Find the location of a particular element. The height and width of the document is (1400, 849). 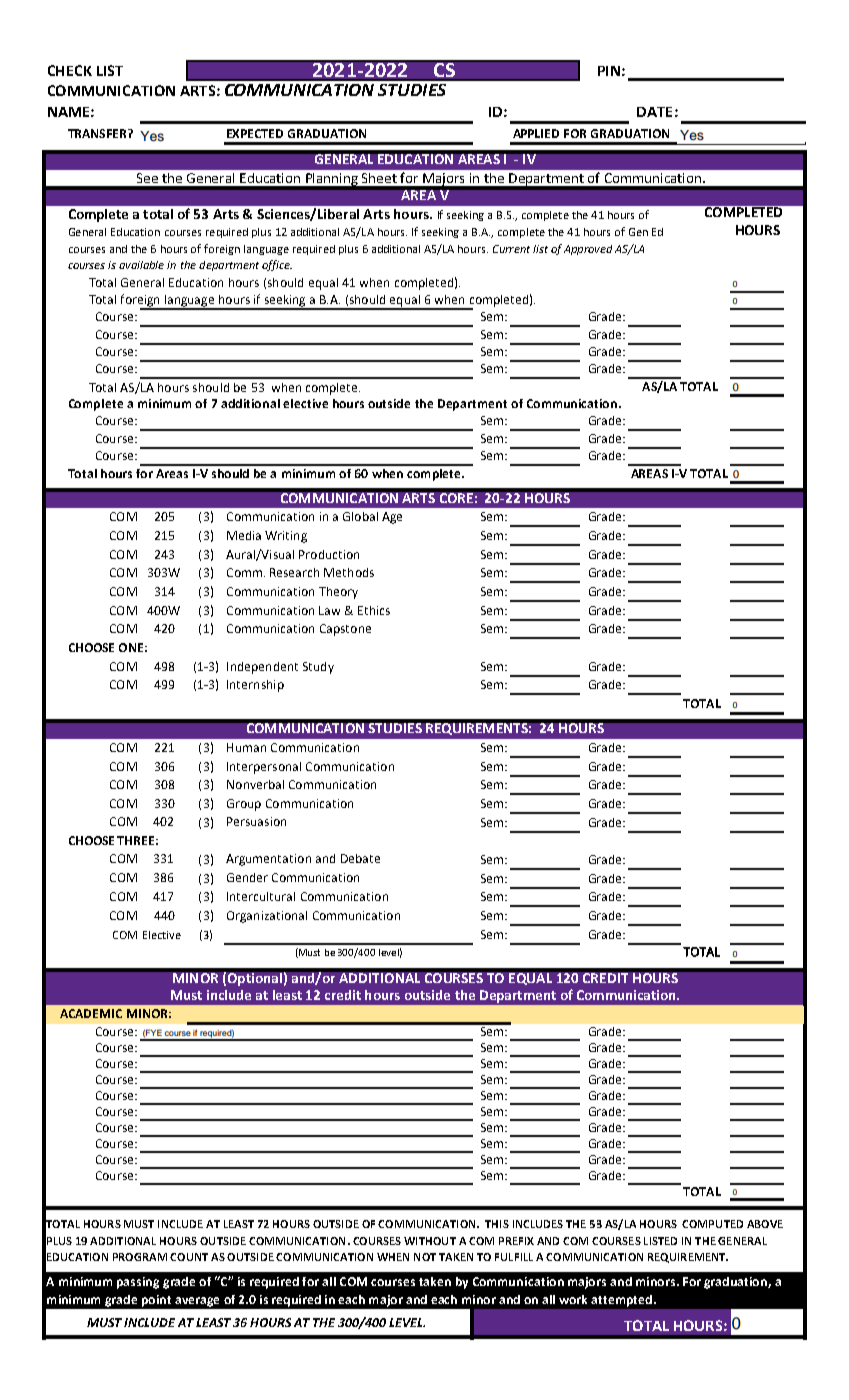

PROGRAM is located at coordinates (140, 1257).
